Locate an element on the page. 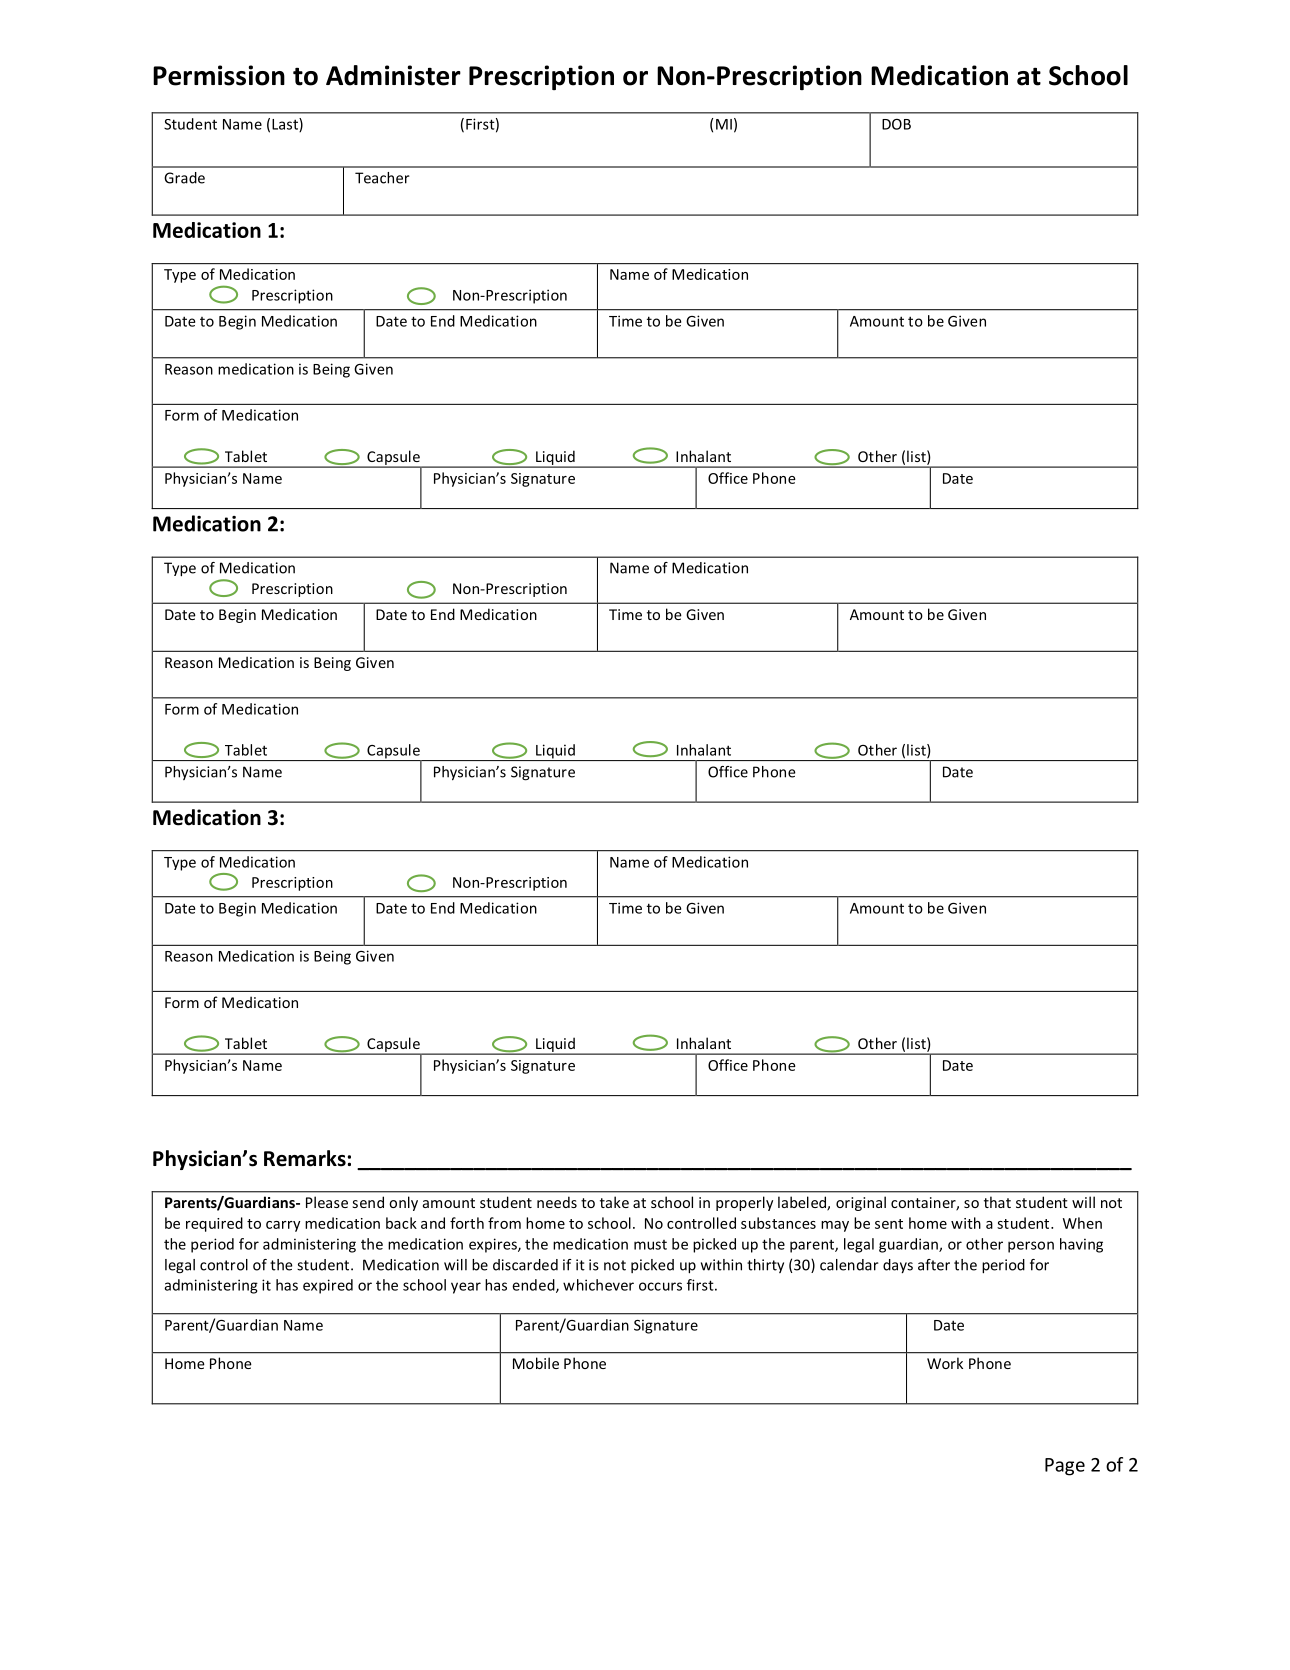  Work is located at coordinates (945, 1363).
